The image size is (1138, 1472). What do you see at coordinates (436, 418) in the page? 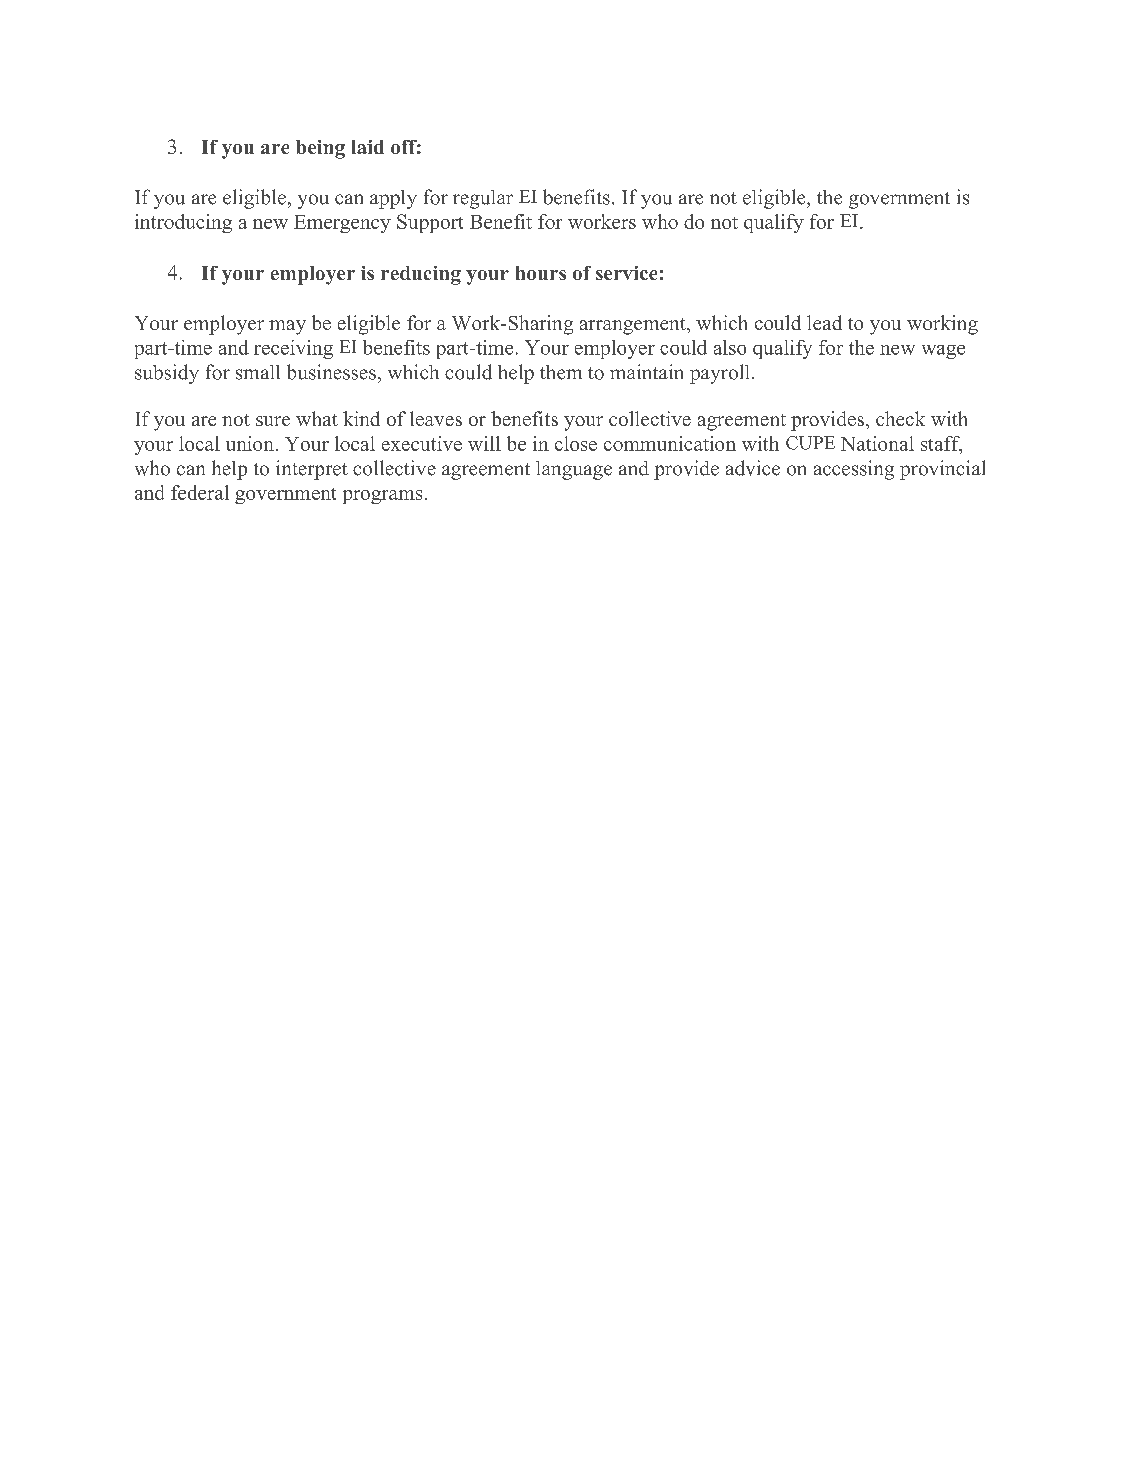
I see `leaves` at bounding box center [436, 418].
